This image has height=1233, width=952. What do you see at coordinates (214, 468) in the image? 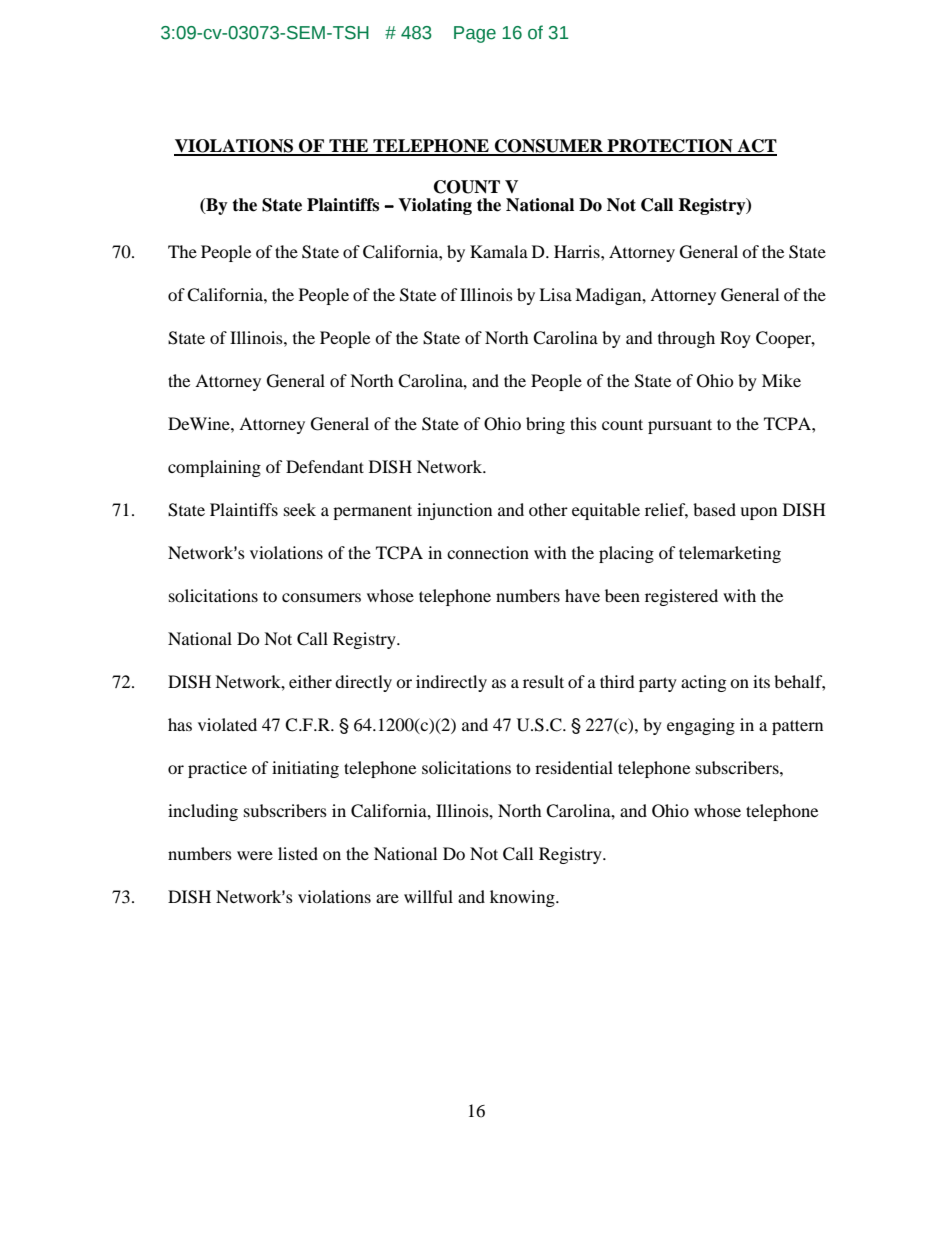
I see `complaining` at bounding box center [214, 468].
